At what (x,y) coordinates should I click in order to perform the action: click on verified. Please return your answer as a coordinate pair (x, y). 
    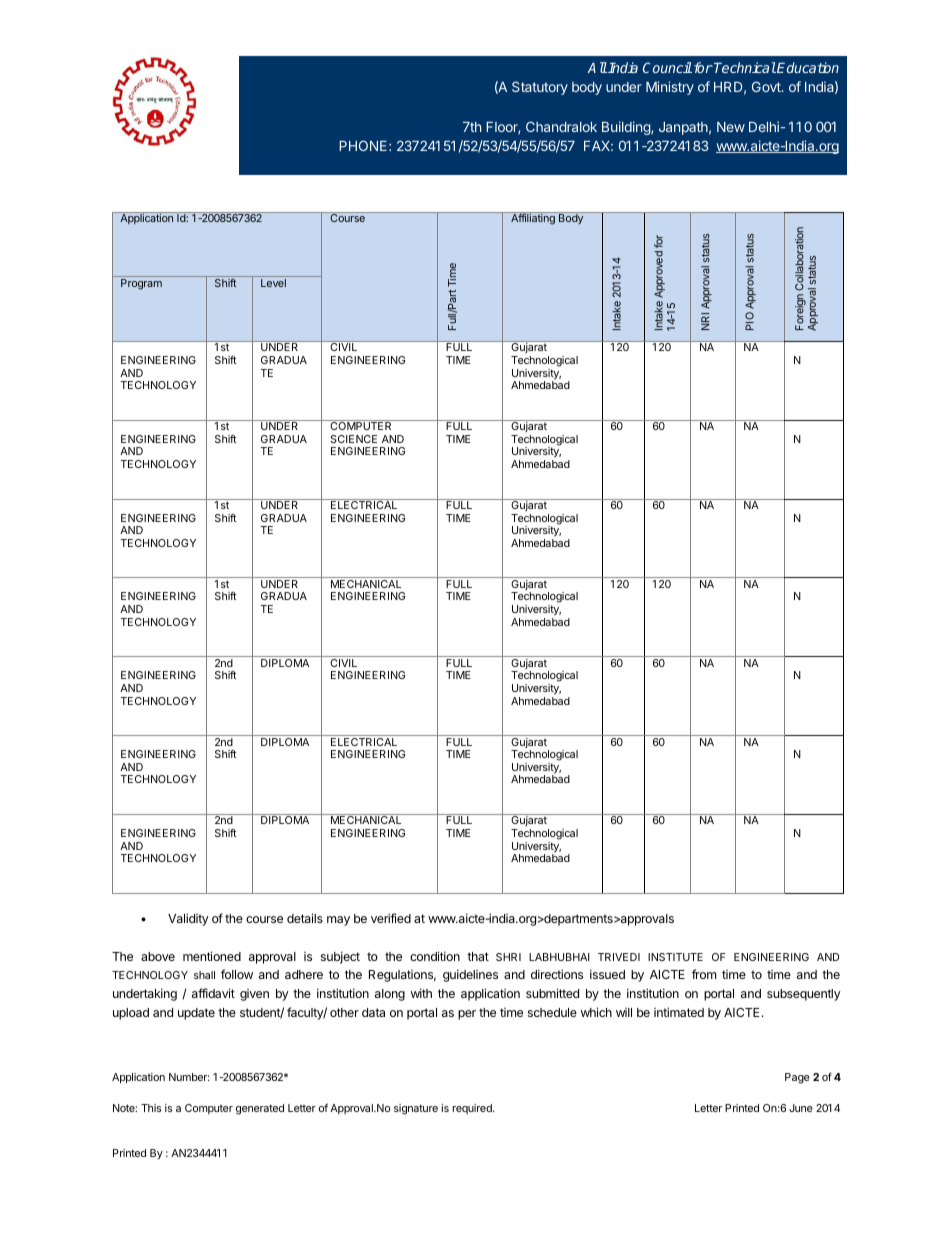
    Looking at the image, I should click on (391, 918).
